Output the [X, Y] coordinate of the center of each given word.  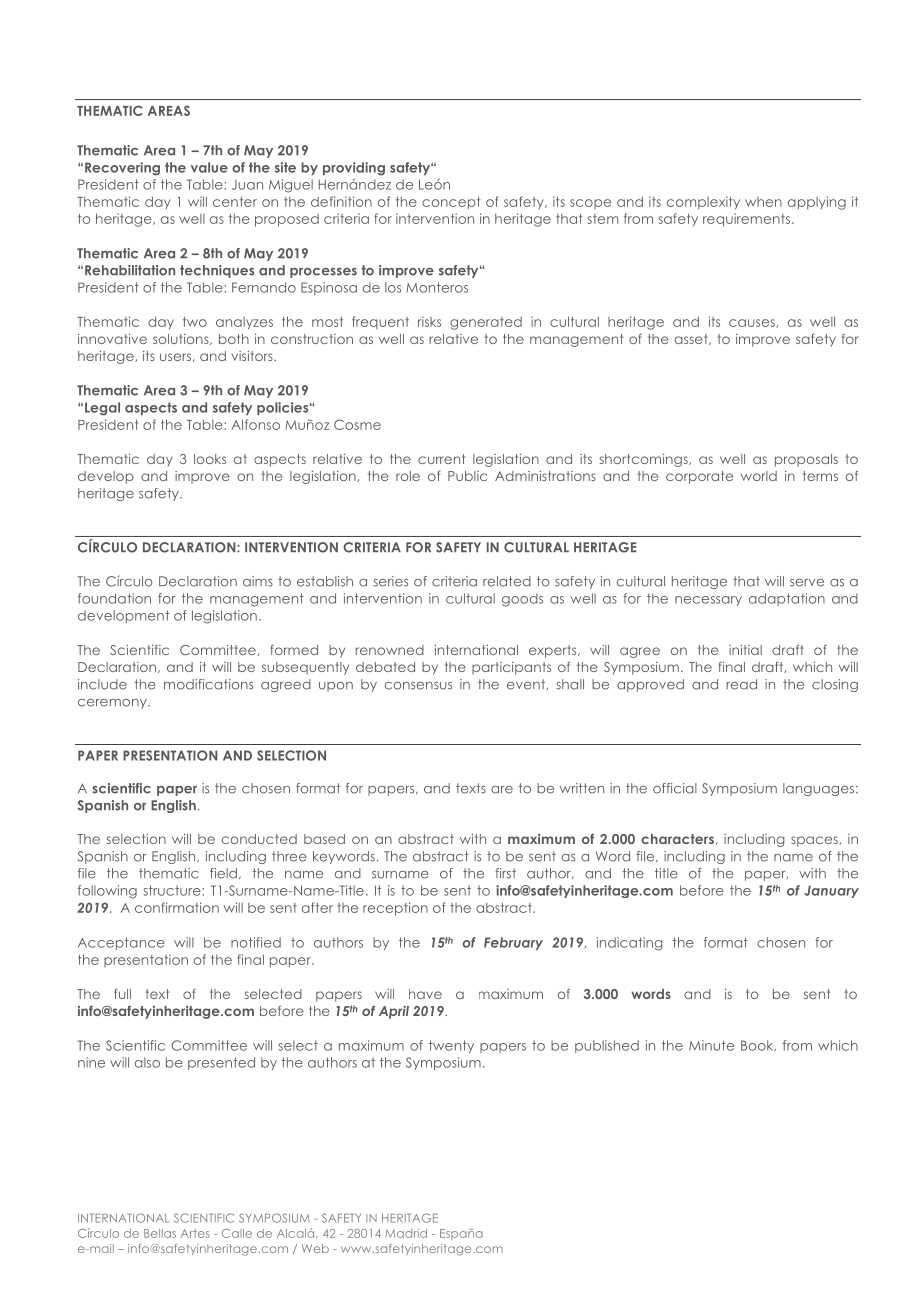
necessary [708, 601]
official [675, 788]
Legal [102, 409]
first [505, 873]
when [763, 202]
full [122, 994]
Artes [194, 1233]
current [441, 459]
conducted [259, 839]
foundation [114, 598]
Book [758, 1046]
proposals [806, 460]
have [425, 994]
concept [451, 203]
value [209, 167]
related [507, 581]
